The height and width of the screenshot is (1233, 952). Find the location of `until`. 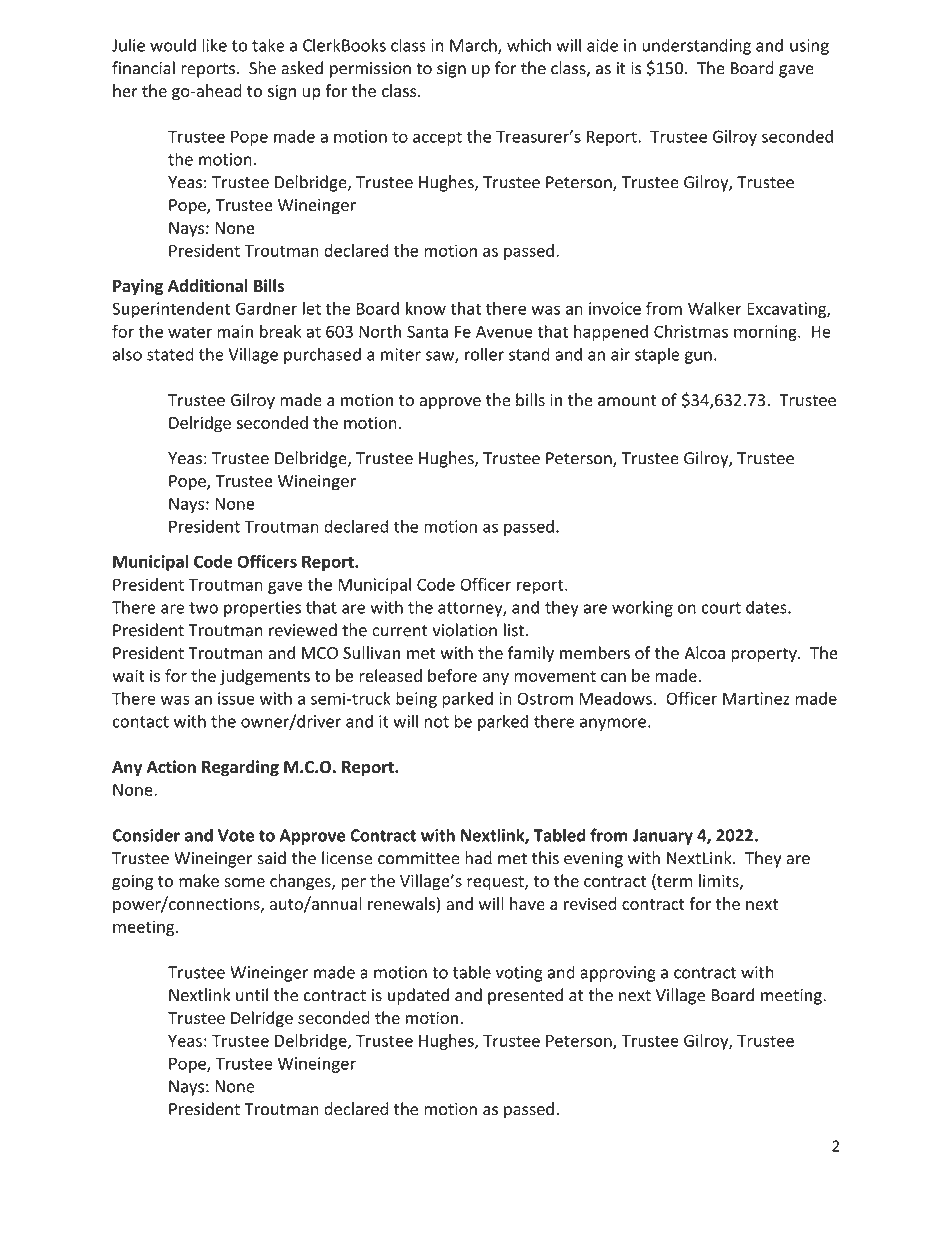

until is located at coordinates (252, 995).
